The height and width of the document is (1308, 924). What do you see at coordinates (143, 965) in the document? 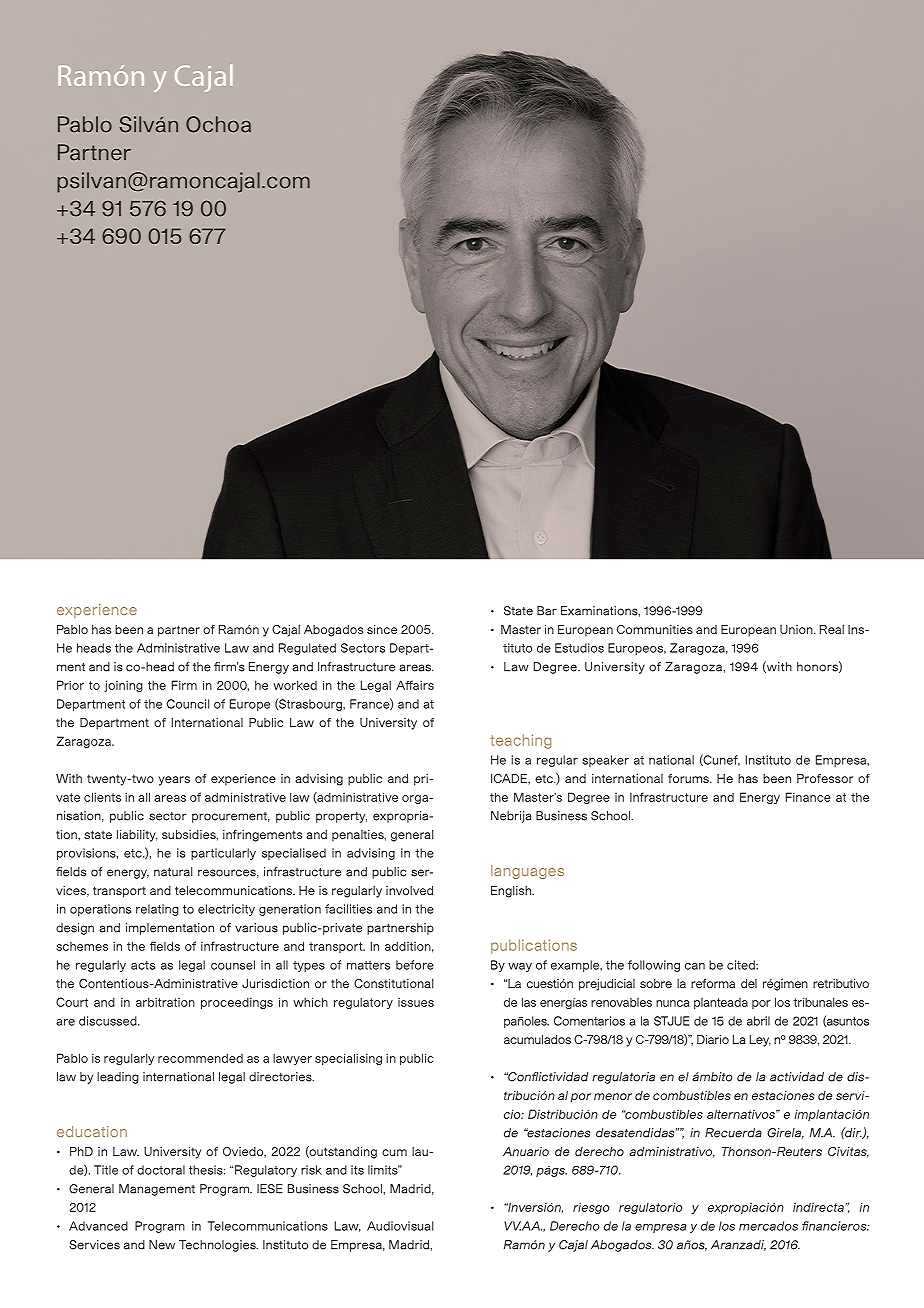
I see `acts` at bounding box center [143, 965].
